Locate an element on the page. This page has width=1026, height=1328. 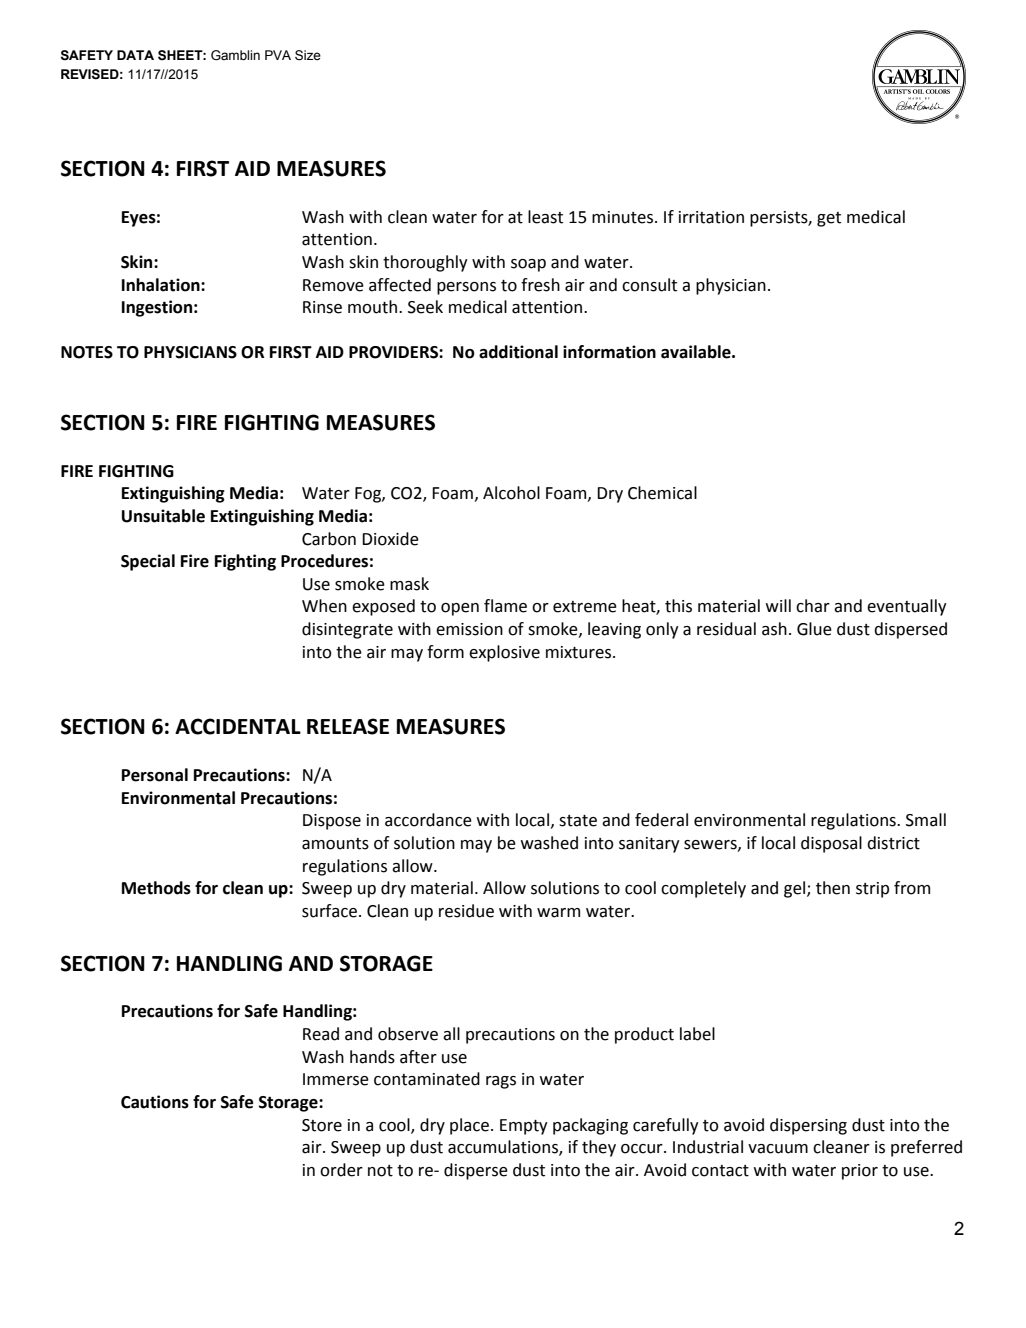
char is located at coordinates (813, 606).
